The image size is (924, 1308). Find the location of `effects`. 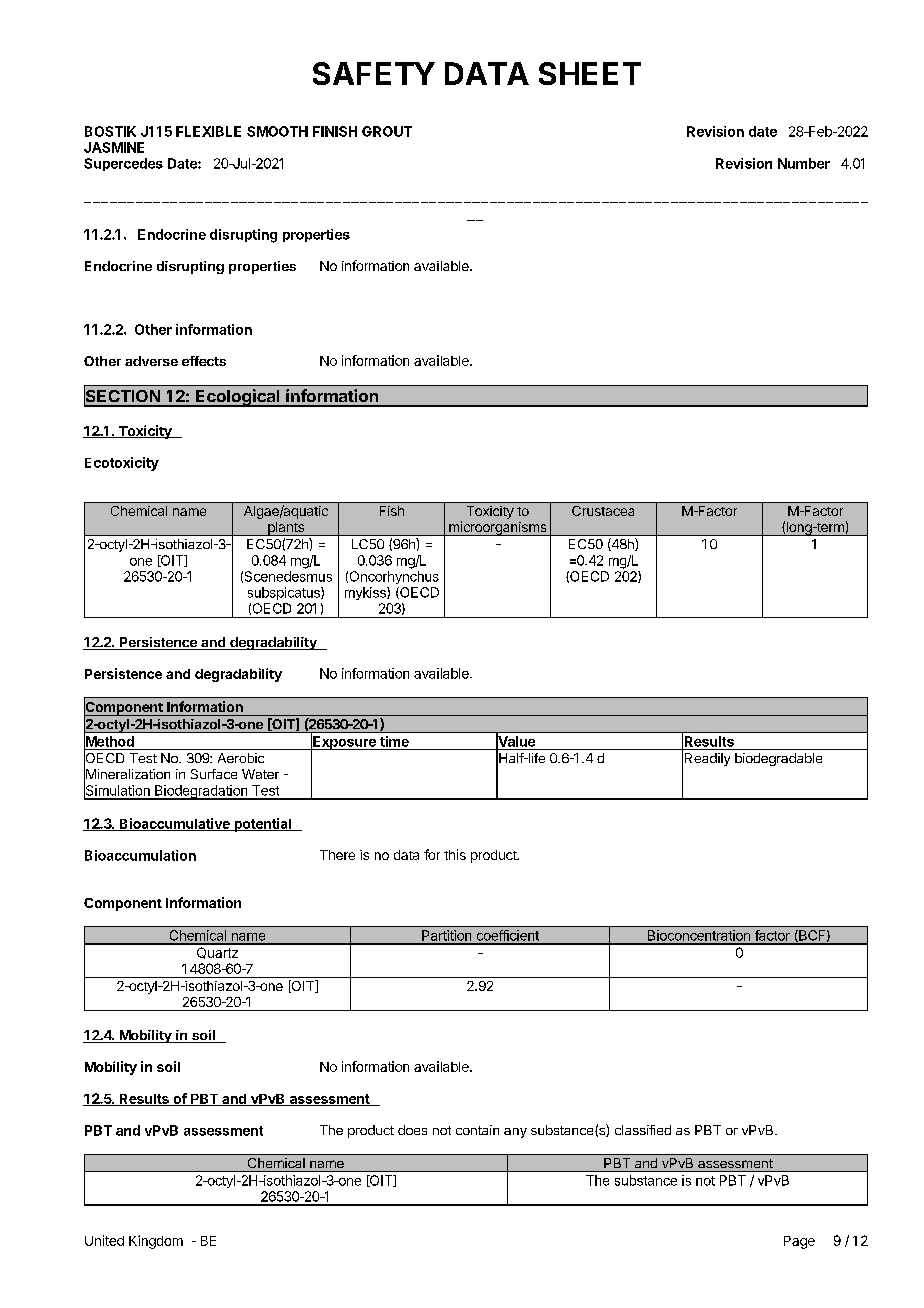

effects is located at coordinates (204, 361).
